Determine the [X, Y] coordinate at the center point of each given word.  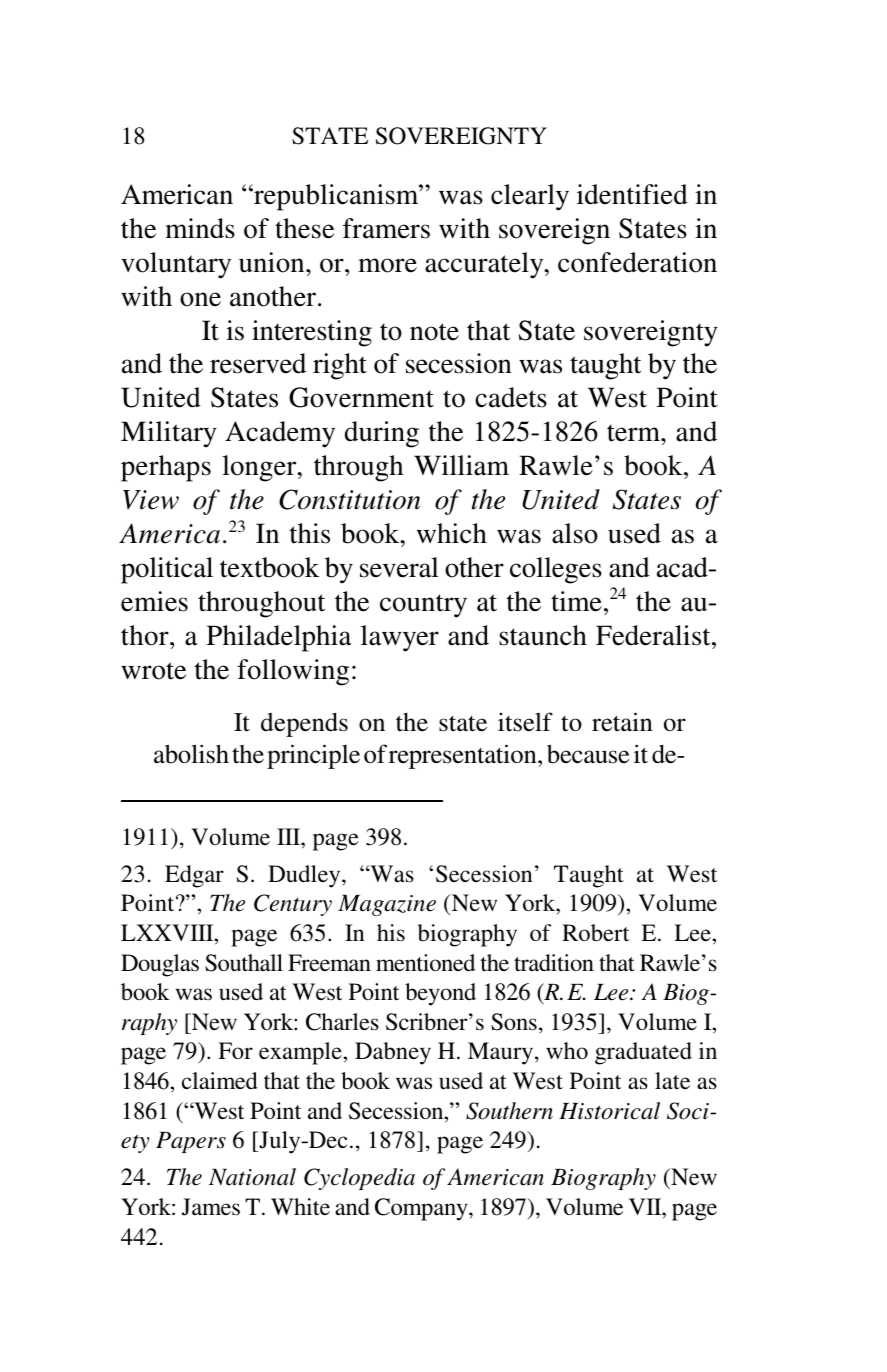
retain [622, 722]
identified [632, 194]
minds [200, 228]
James [211, 1207]
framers [386, 228]
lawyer [400, 638]
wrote [153, 671]
